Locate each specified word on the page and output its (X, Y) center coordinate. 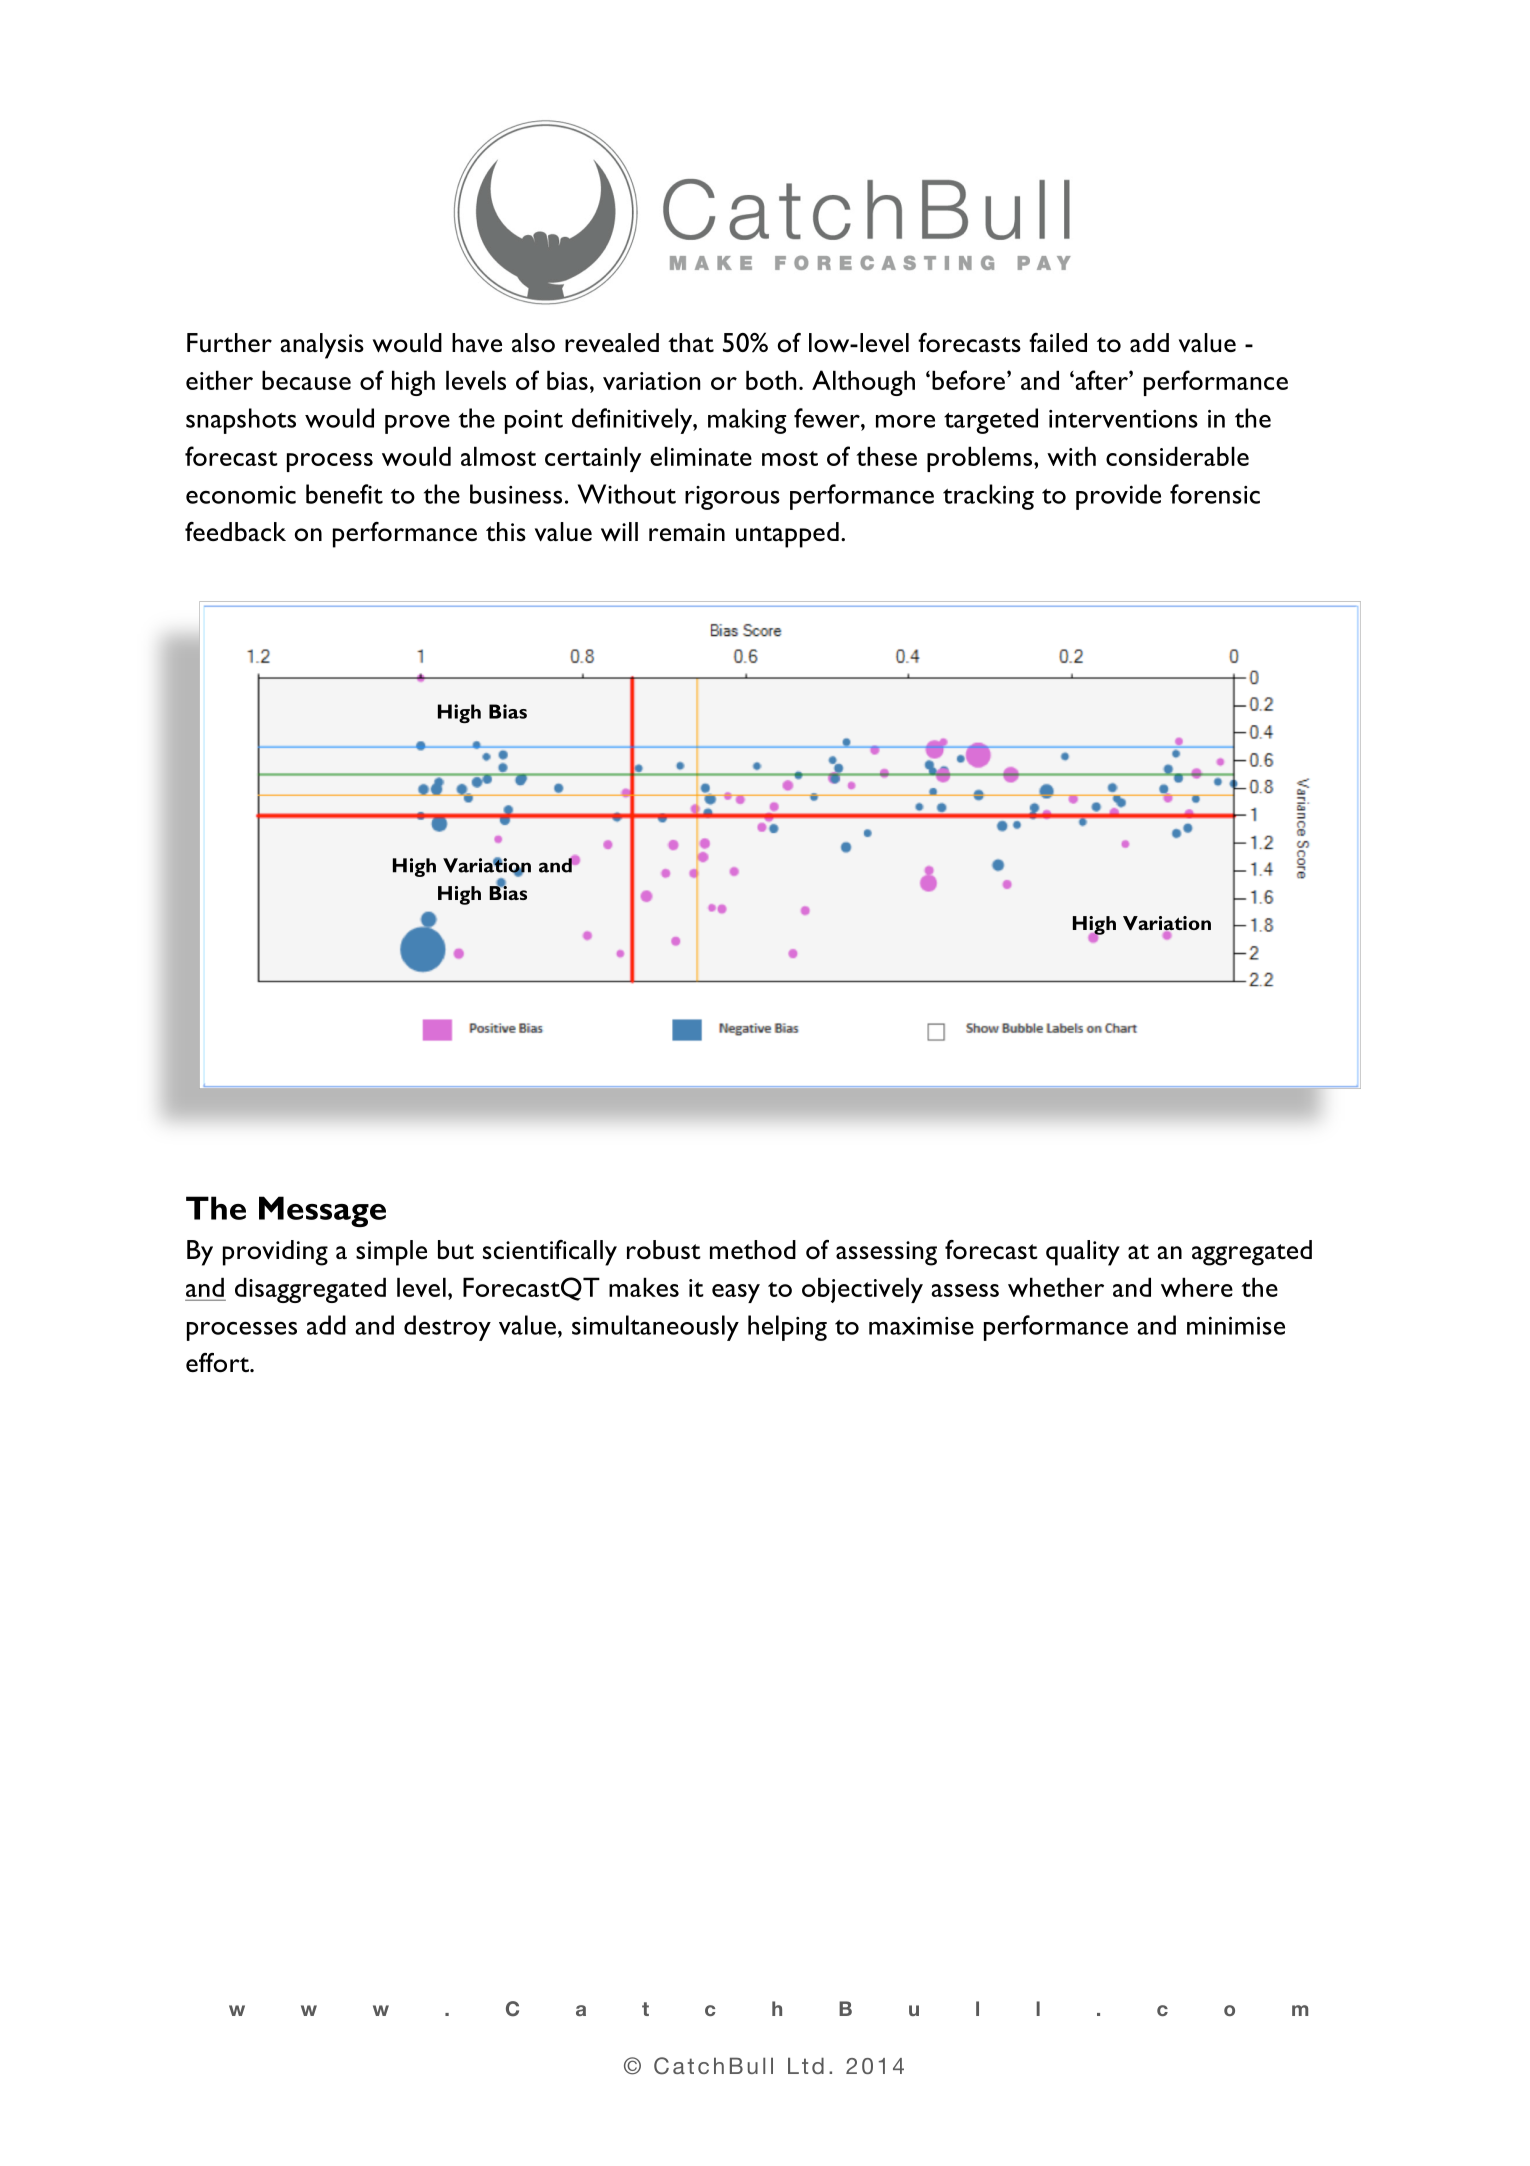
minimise (1236, 1326)
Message (322, 1211)
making (747, 421)
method (753, 1249)
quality (1083, 1253)
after (1101, 380)
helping (787, 1328)
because (306, 380)
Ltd (806, 2065)
